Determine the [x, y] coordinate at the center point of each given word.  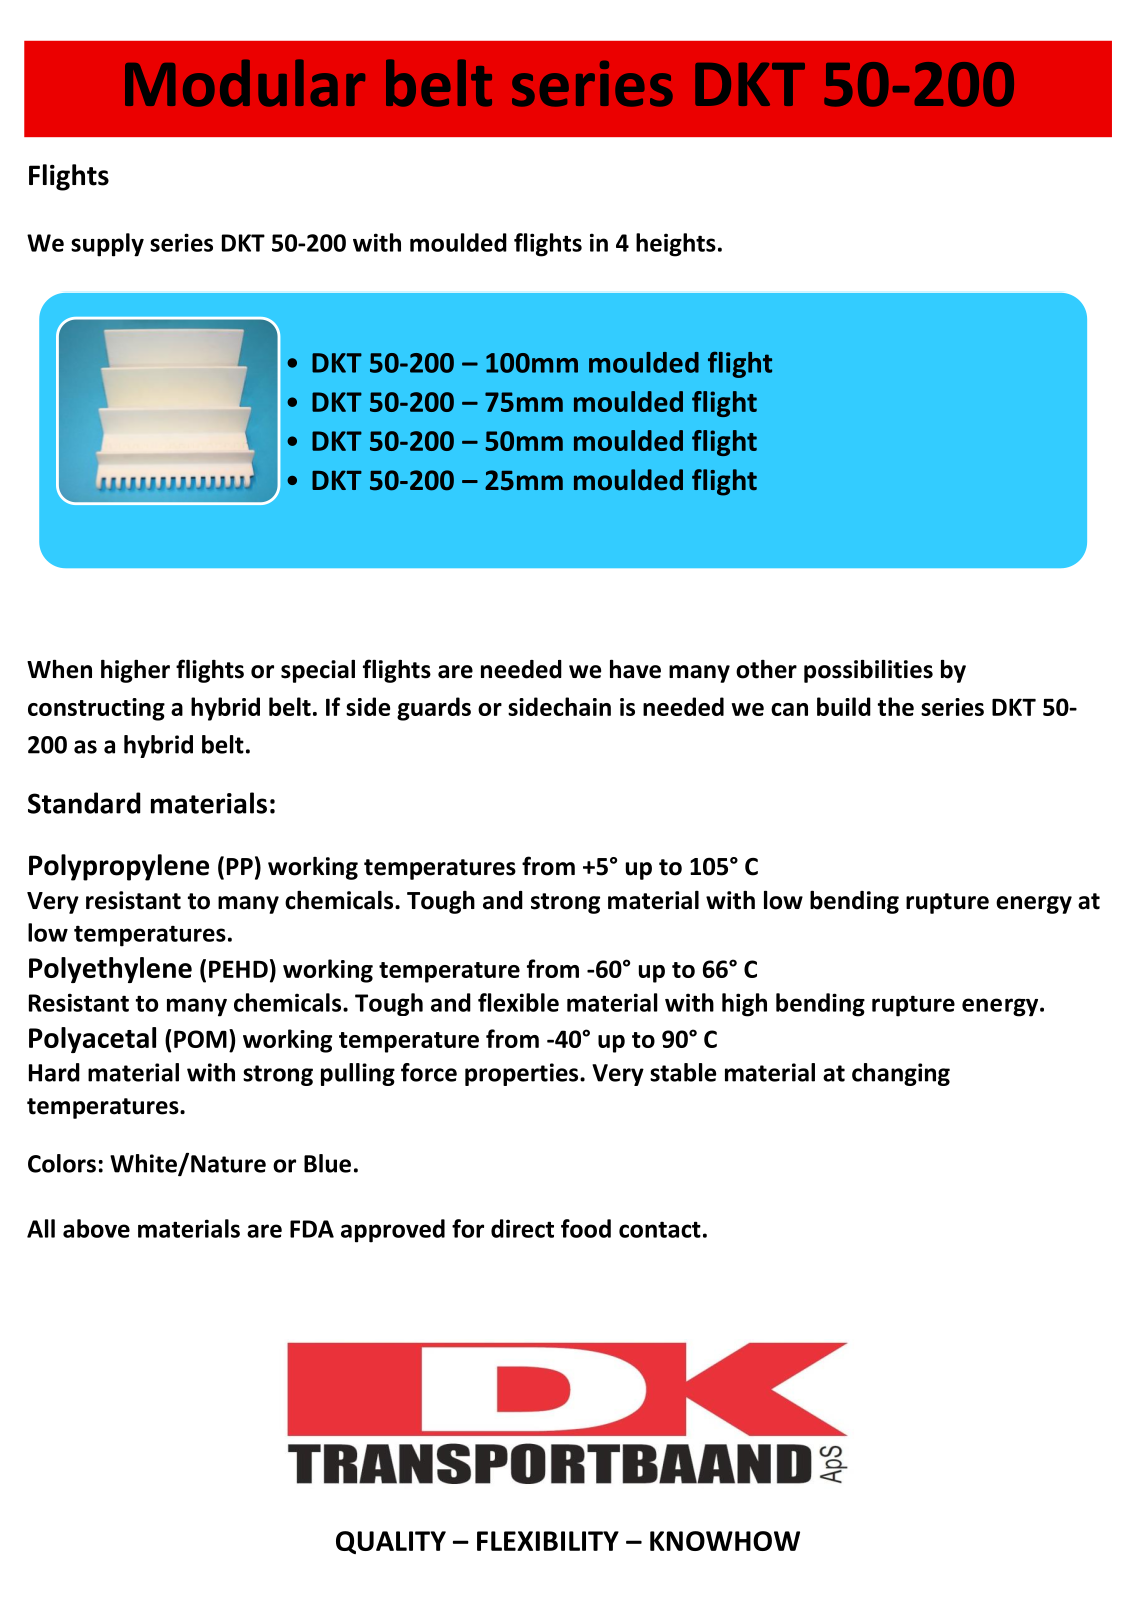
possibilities [868, 671]
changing [901, 1074]
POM [200, 1039]
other [766, 669]
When [59, 669]
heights [676, 245]
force [429, 1072]
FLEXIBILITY [548, 1541]
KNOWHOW [725, 1541]
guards [434, 709]
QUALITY [391, 1542]
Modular [245, 83]
